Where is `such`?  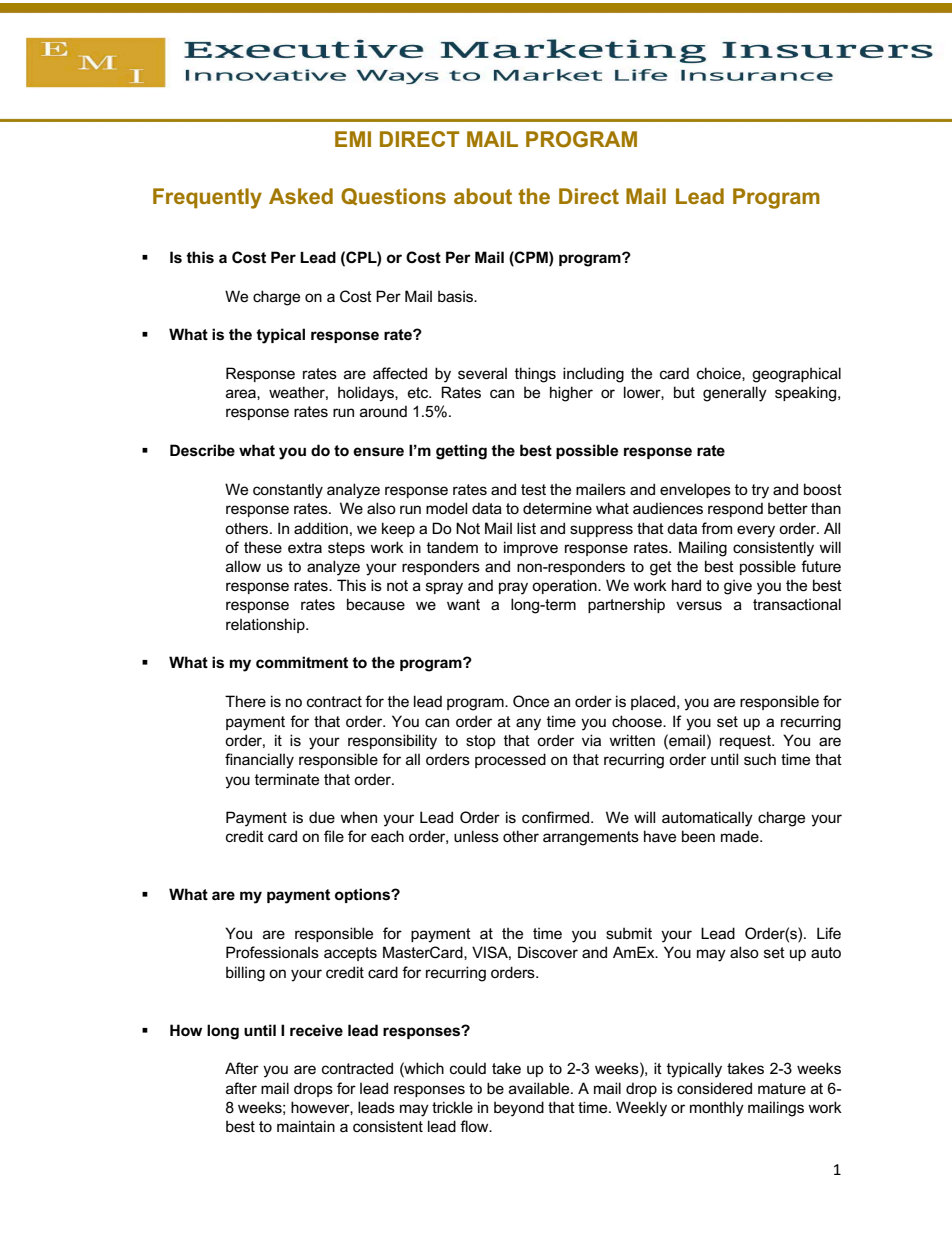 such is located at coordinates (760, 759).
